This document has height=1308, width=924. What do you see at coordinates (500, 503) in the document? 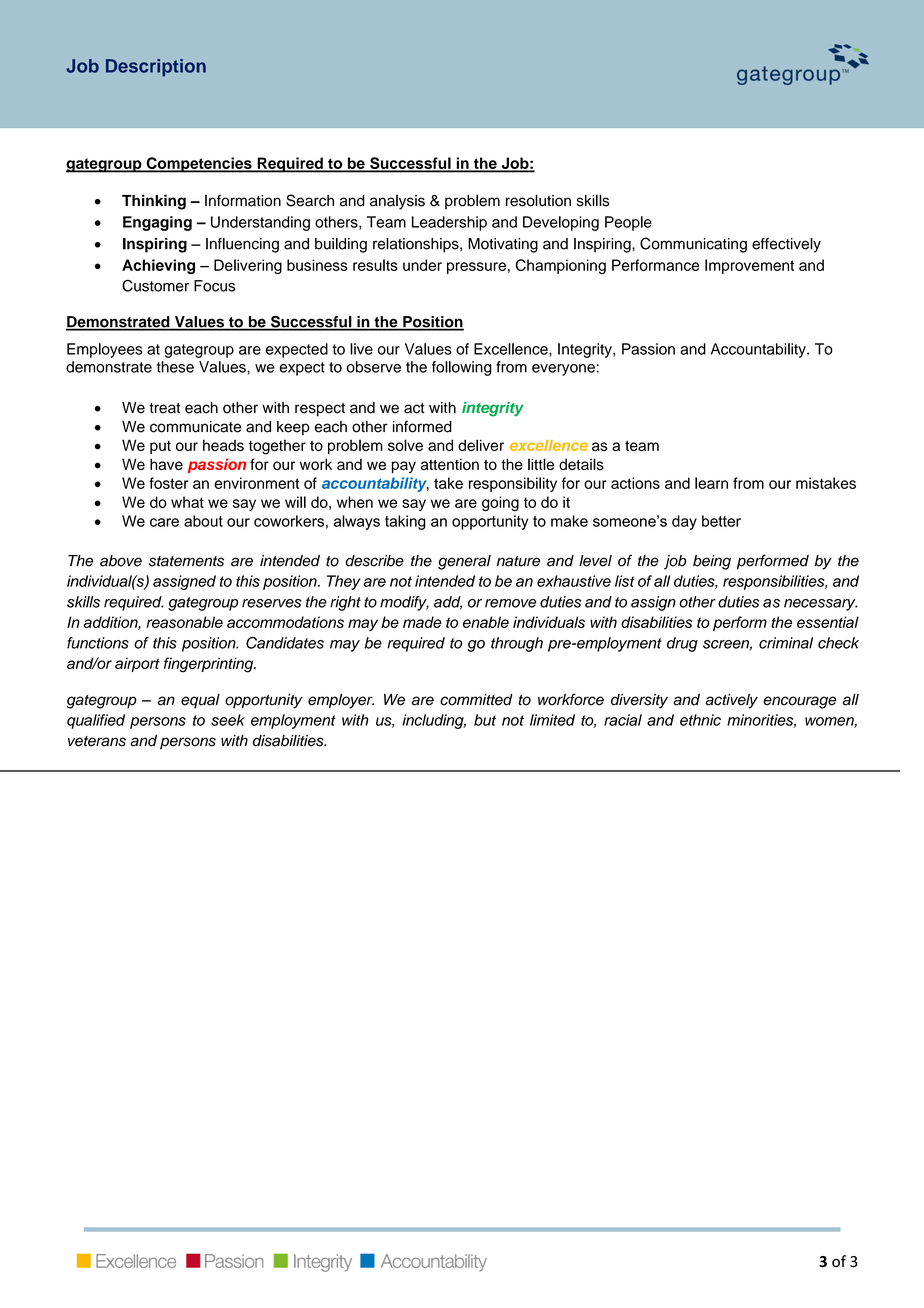
I see `going` at bounding box center [500, 503].
